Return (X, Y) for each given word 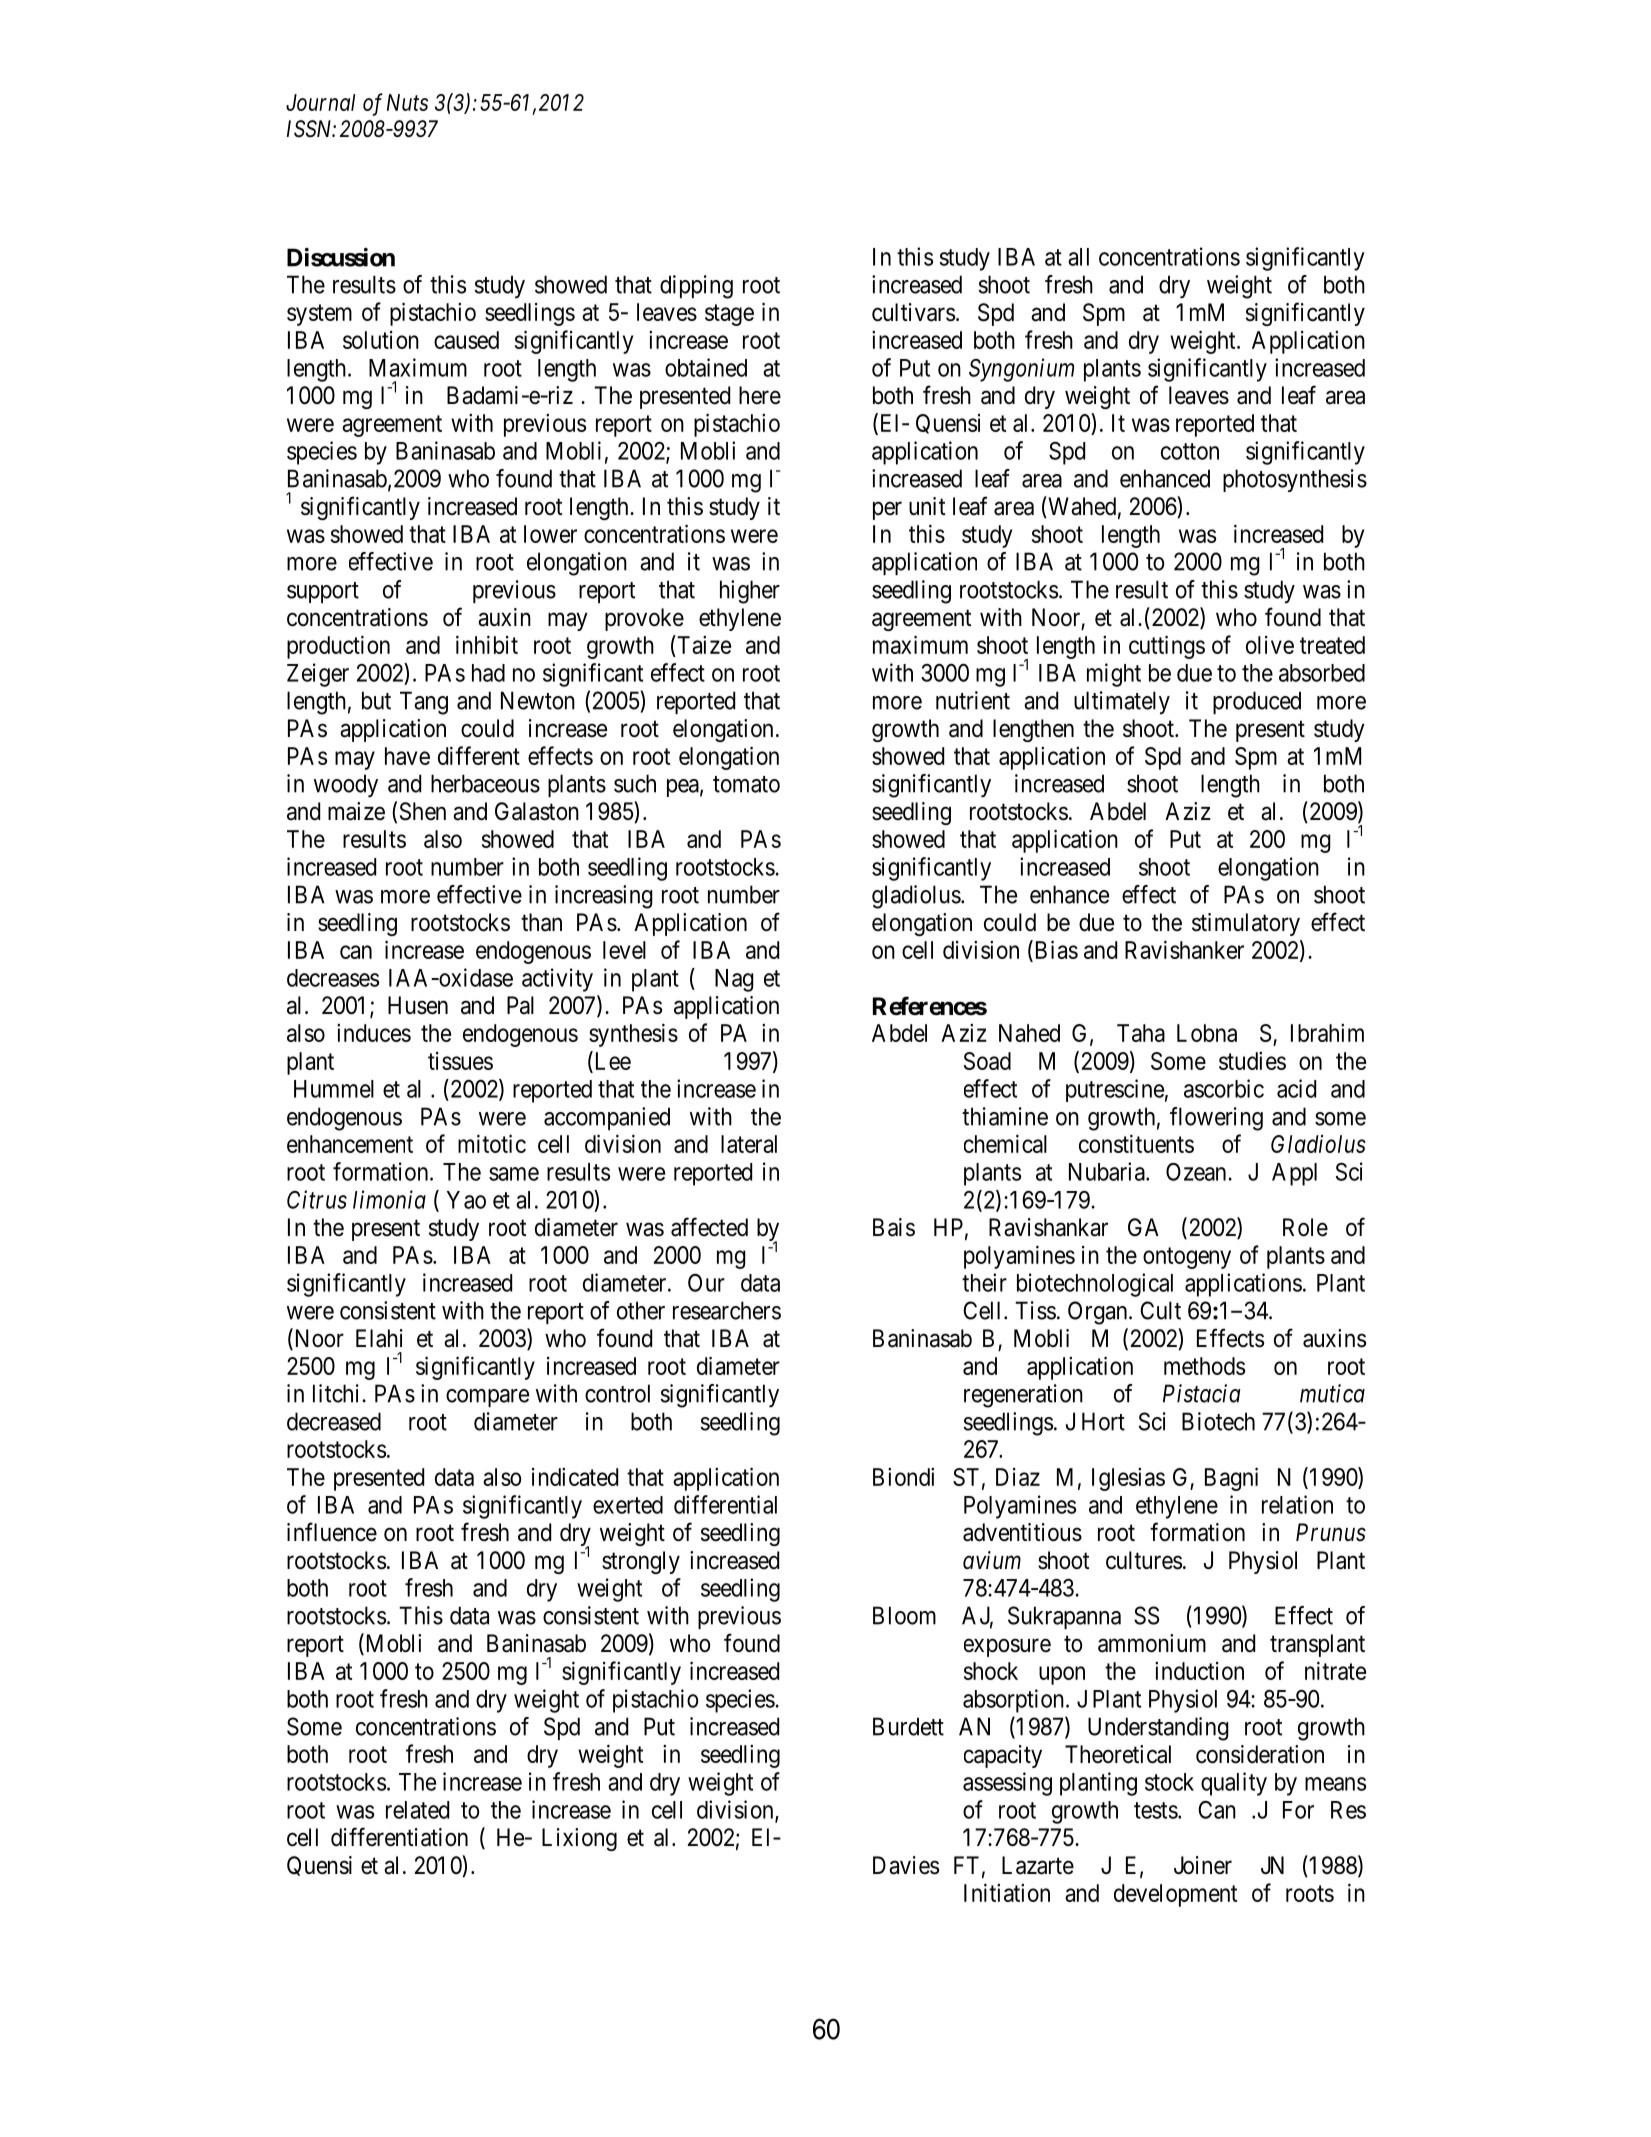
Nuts (407, 102)
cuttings (1167, 647)
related (417, 1810)
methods (1204, 1366)
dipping (696, 287)
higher (750, 592)
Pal (520, 1005)
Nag (734, 980)
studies (1252, 1061)
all (1078, 257)
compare (487, 1398)
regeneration (1023, 1396)
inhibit (487, 644)
